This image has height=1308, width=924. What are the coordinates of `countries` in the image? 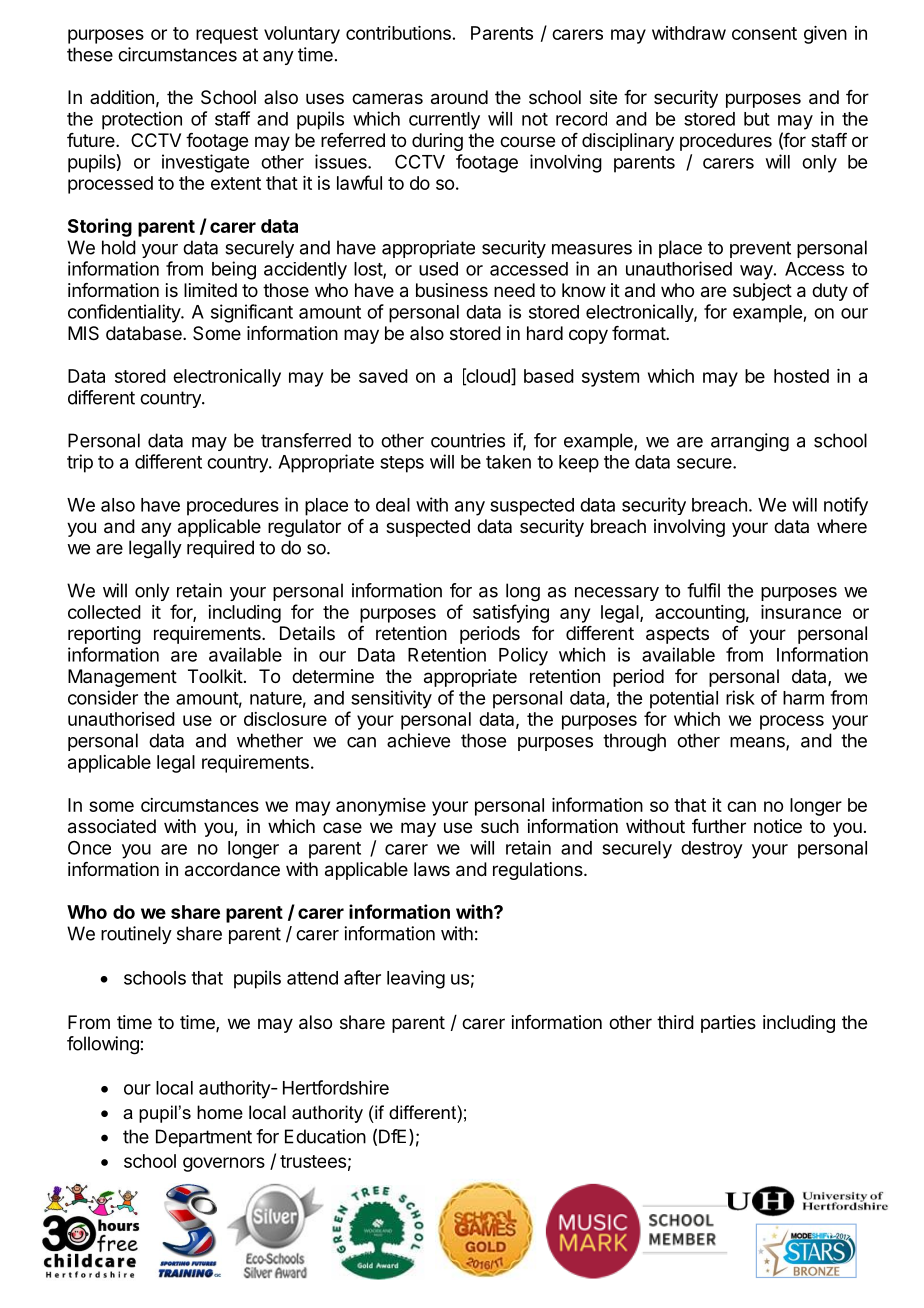 It's located at (468, 440).
